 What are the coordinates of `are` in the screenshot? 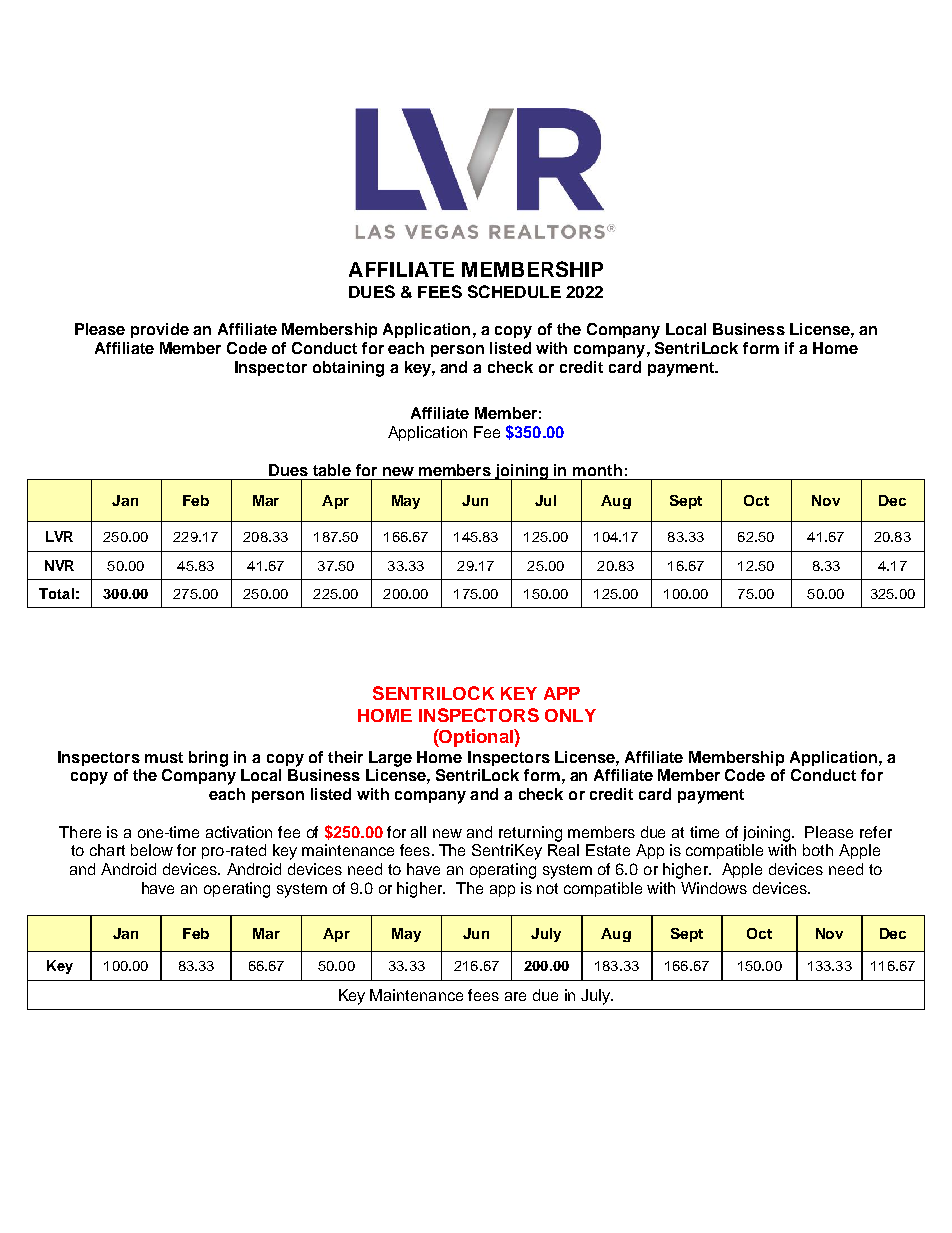 It's located at (515, 996).
